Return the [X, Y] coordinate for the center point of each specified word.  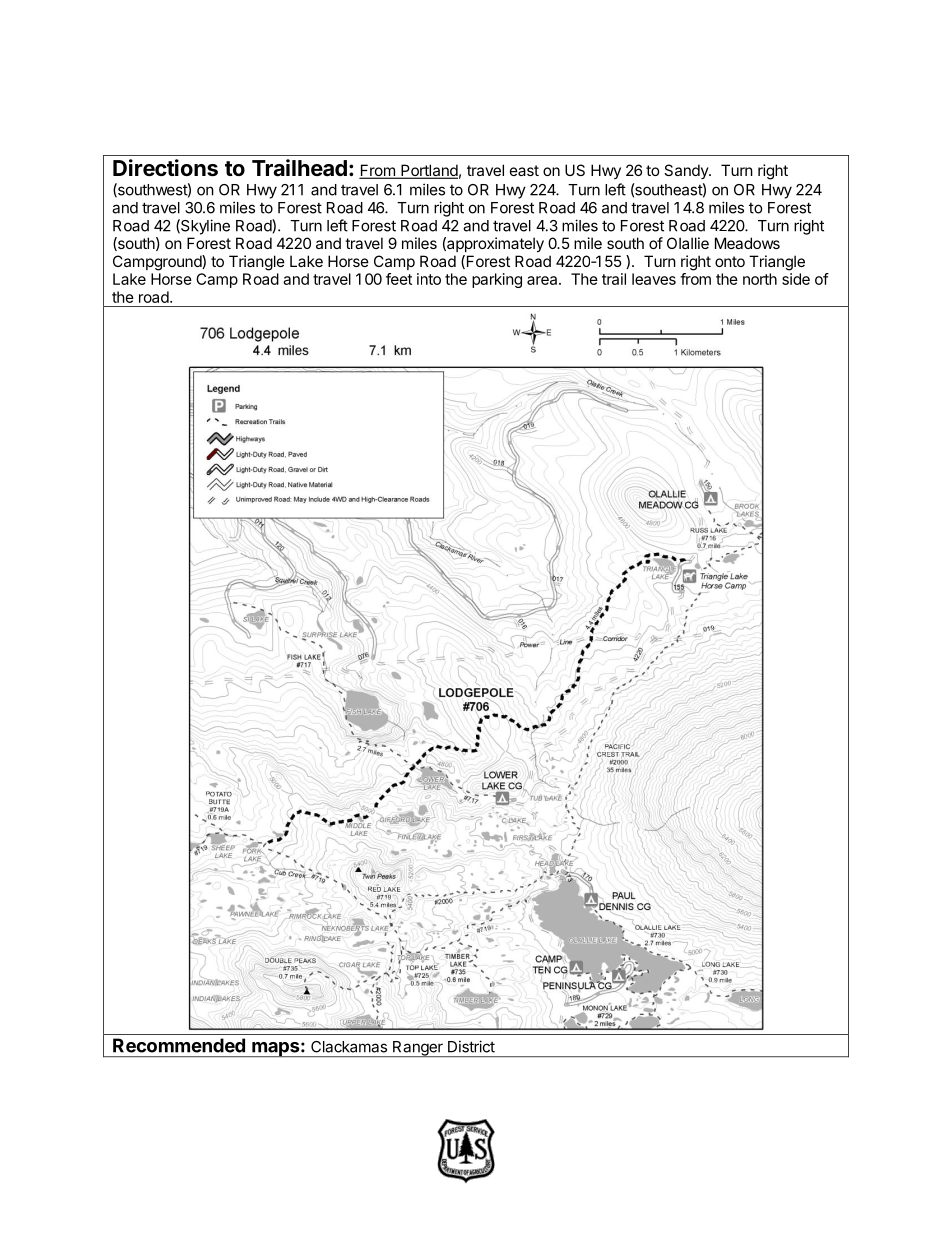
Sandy [687, 171]
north [760, 279]
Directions [165, 168]
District [471, 1046]
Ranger [418, 1049]
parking [497, 280]
